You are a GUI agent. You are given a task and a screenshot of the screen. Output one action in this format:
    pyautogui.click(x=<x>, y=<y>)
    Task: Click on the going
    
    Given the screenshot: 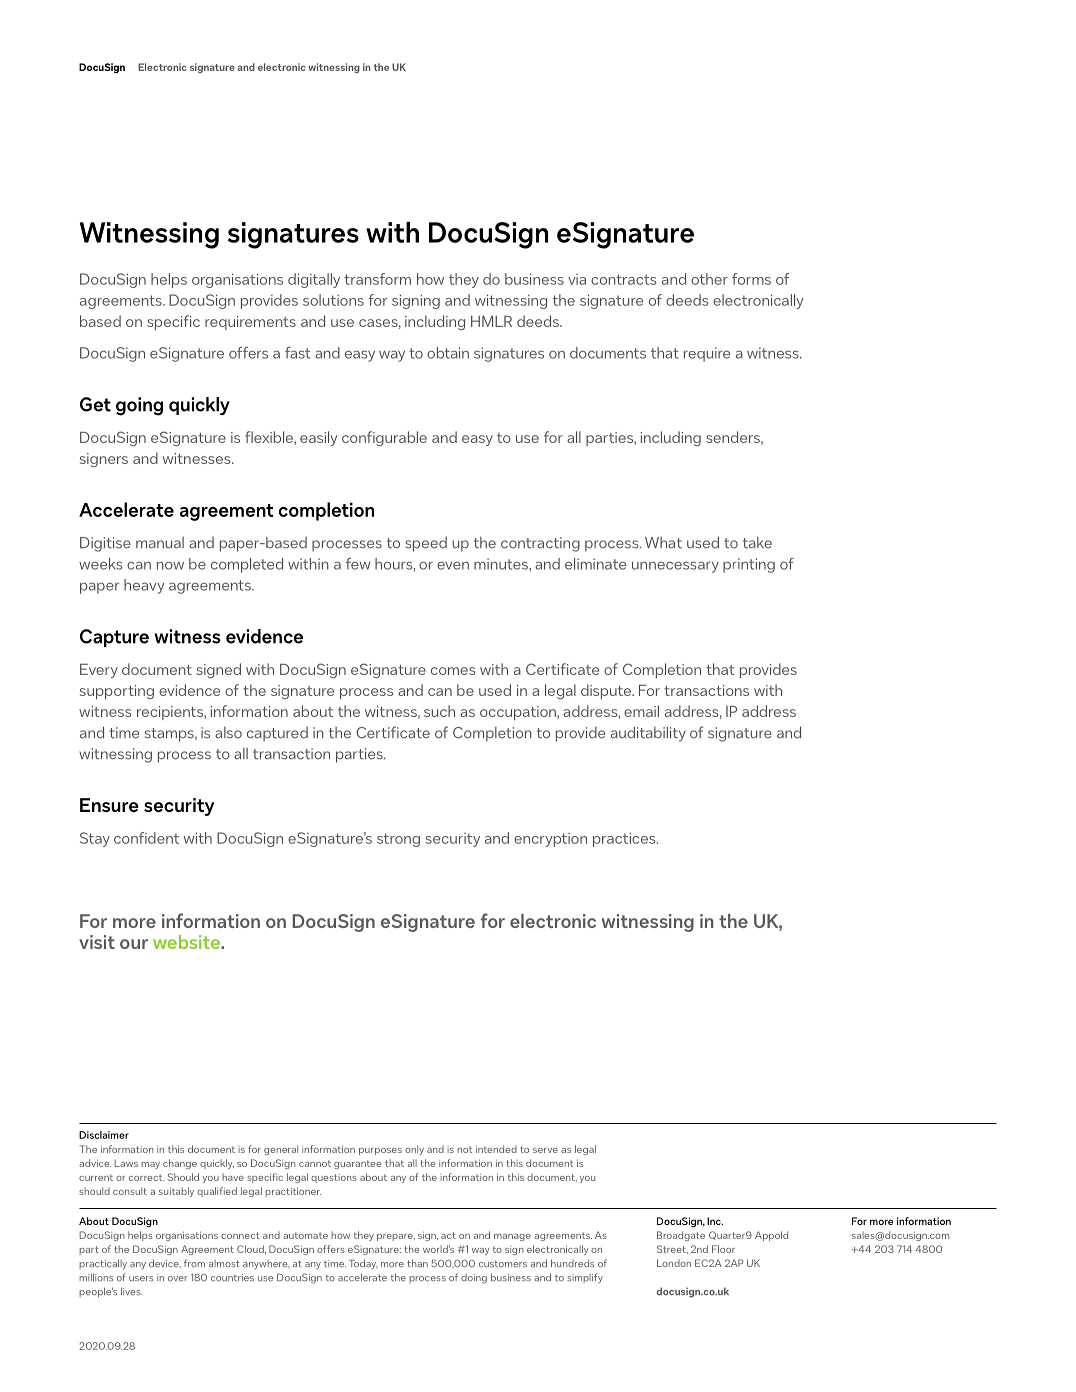 What is the action you would take?
    pyautogui.click(x=139, y=406)
